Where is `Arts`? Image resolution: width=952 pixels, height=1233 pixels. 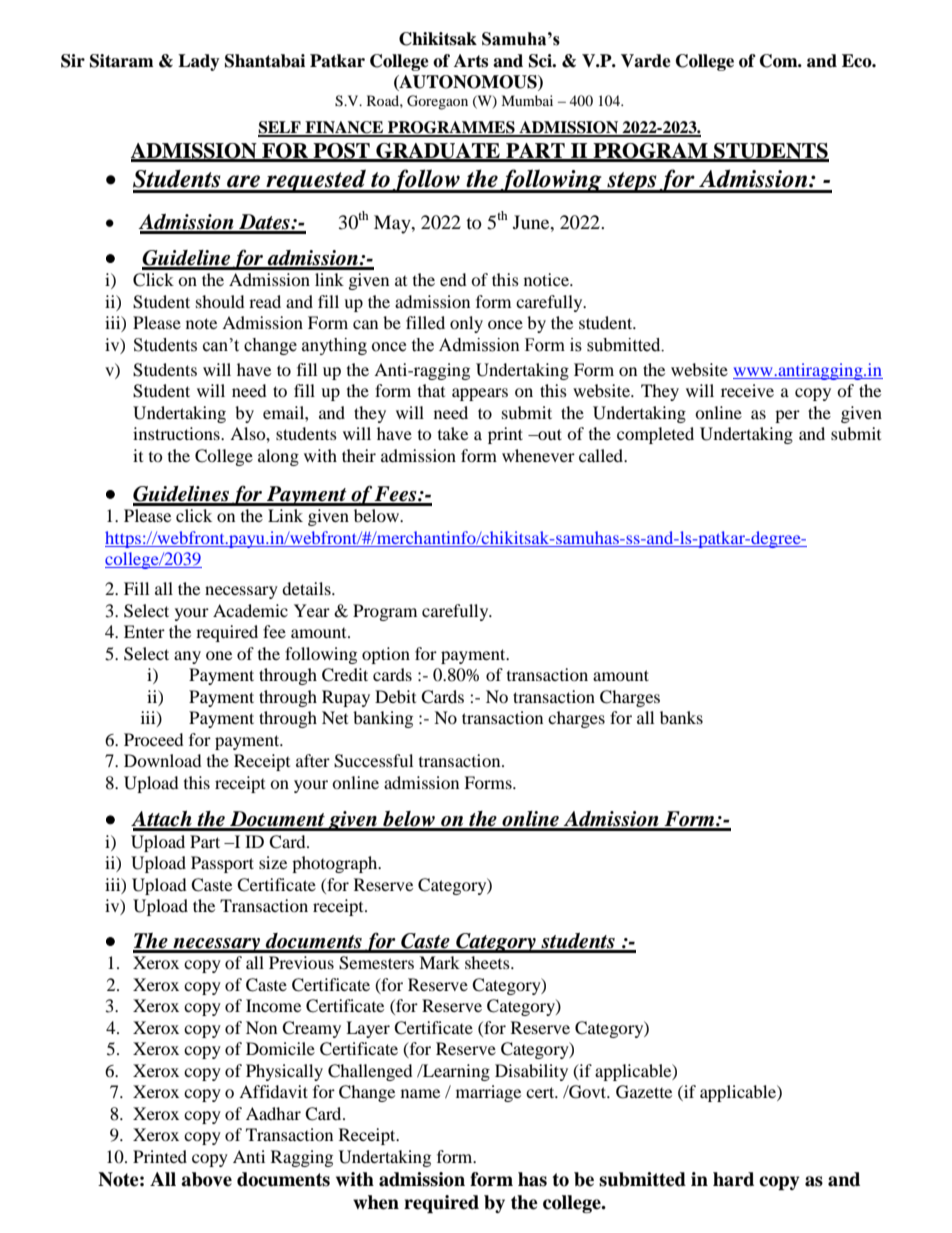 Arts is located at coordinates (471, 61).
